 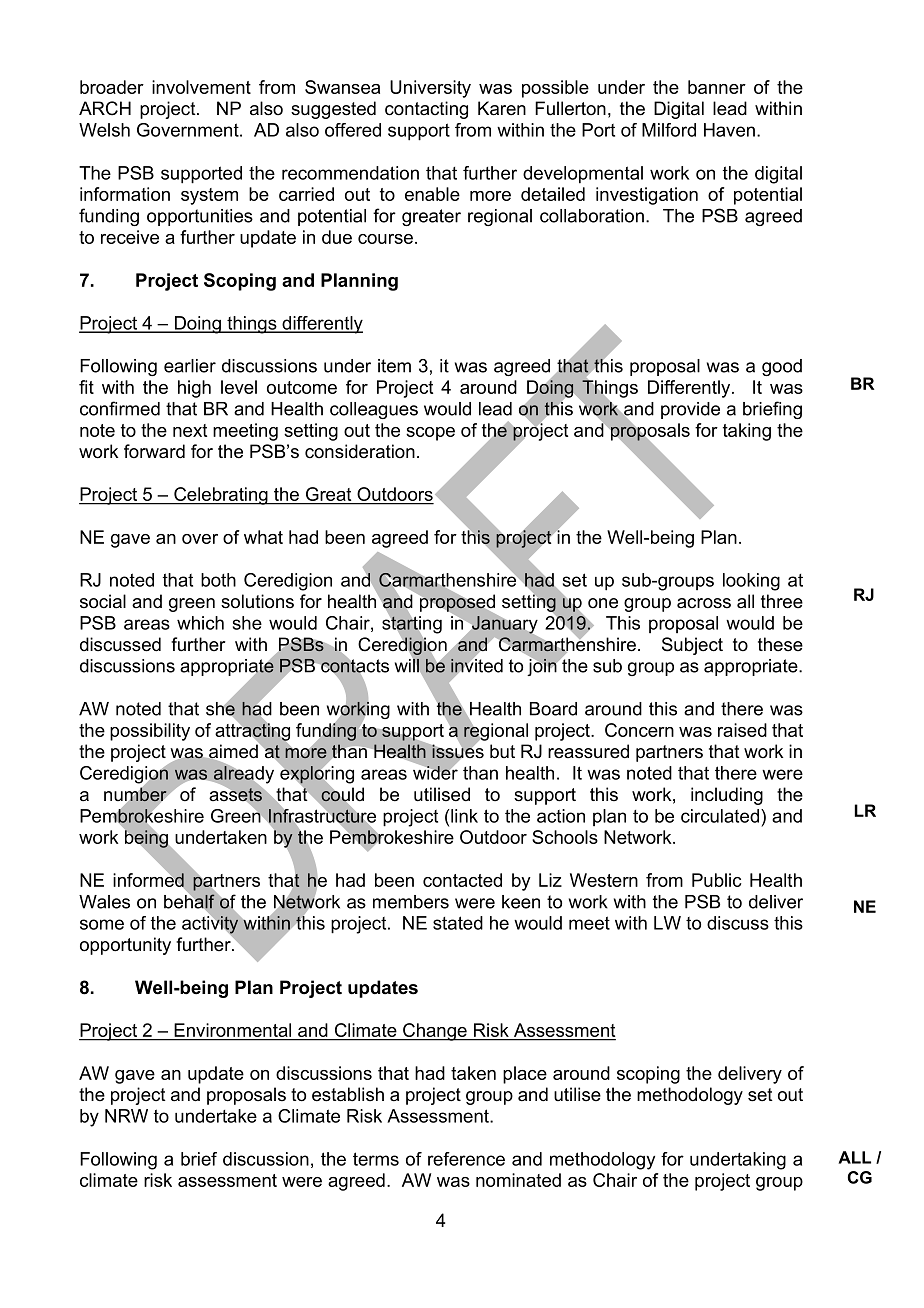 I want to click on Board, so click(x=553, y=709).
